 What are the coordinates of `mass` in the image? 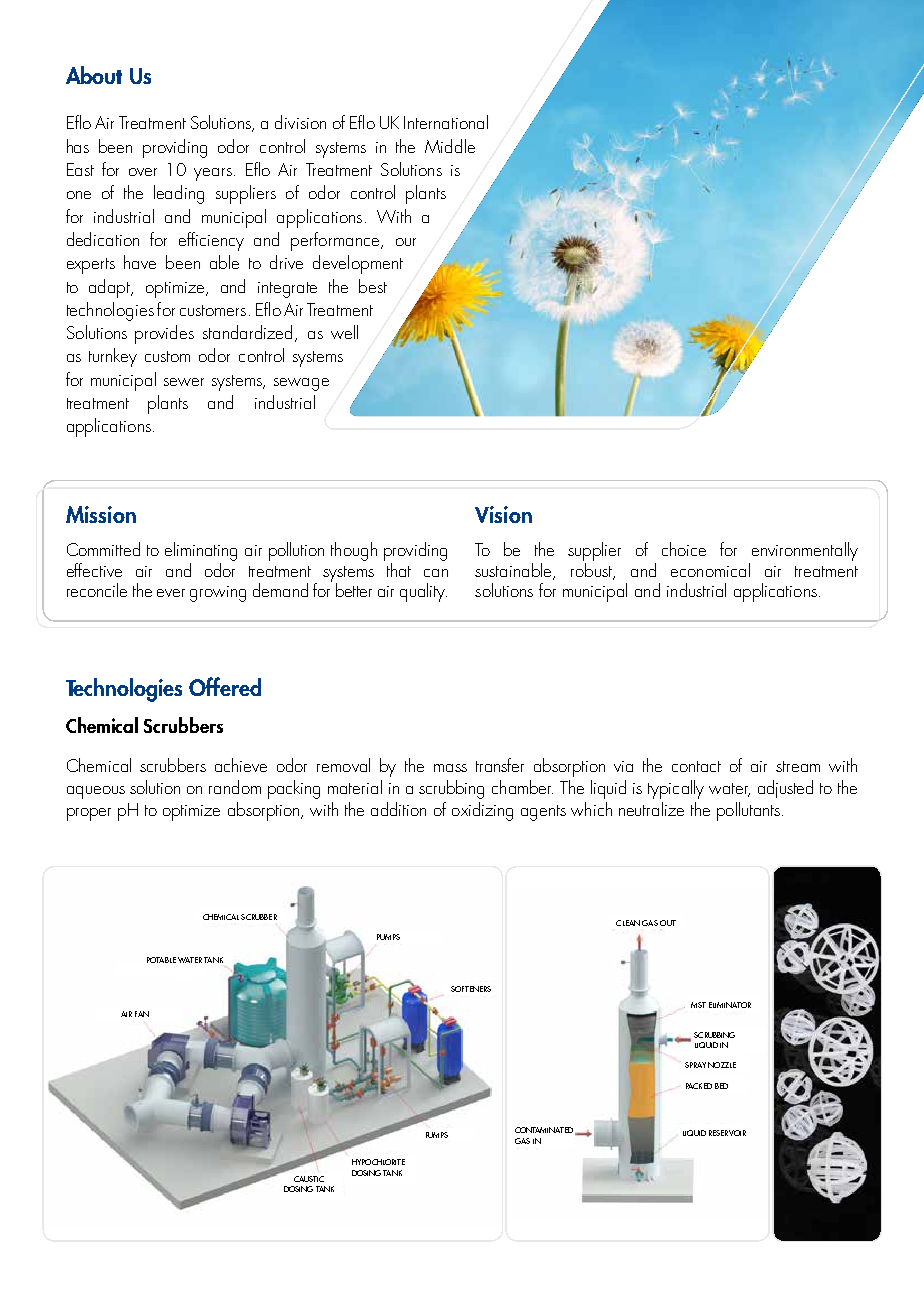 It's located at (450, 768).
